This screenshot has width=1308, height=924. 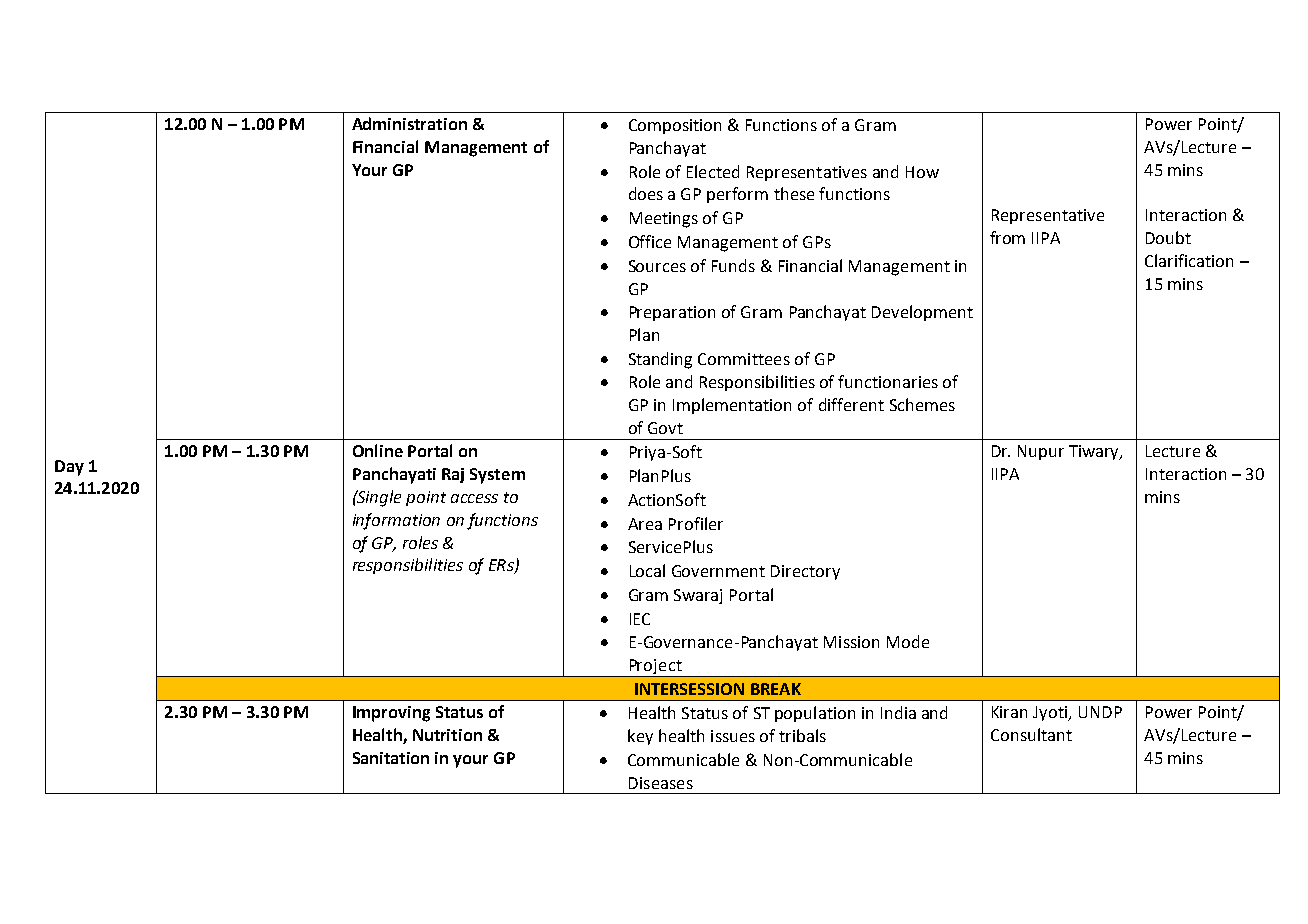 What do you see at coordinates (657, 266) in the screenshot?
I see `Sources` at bounding box center [657, 266].
